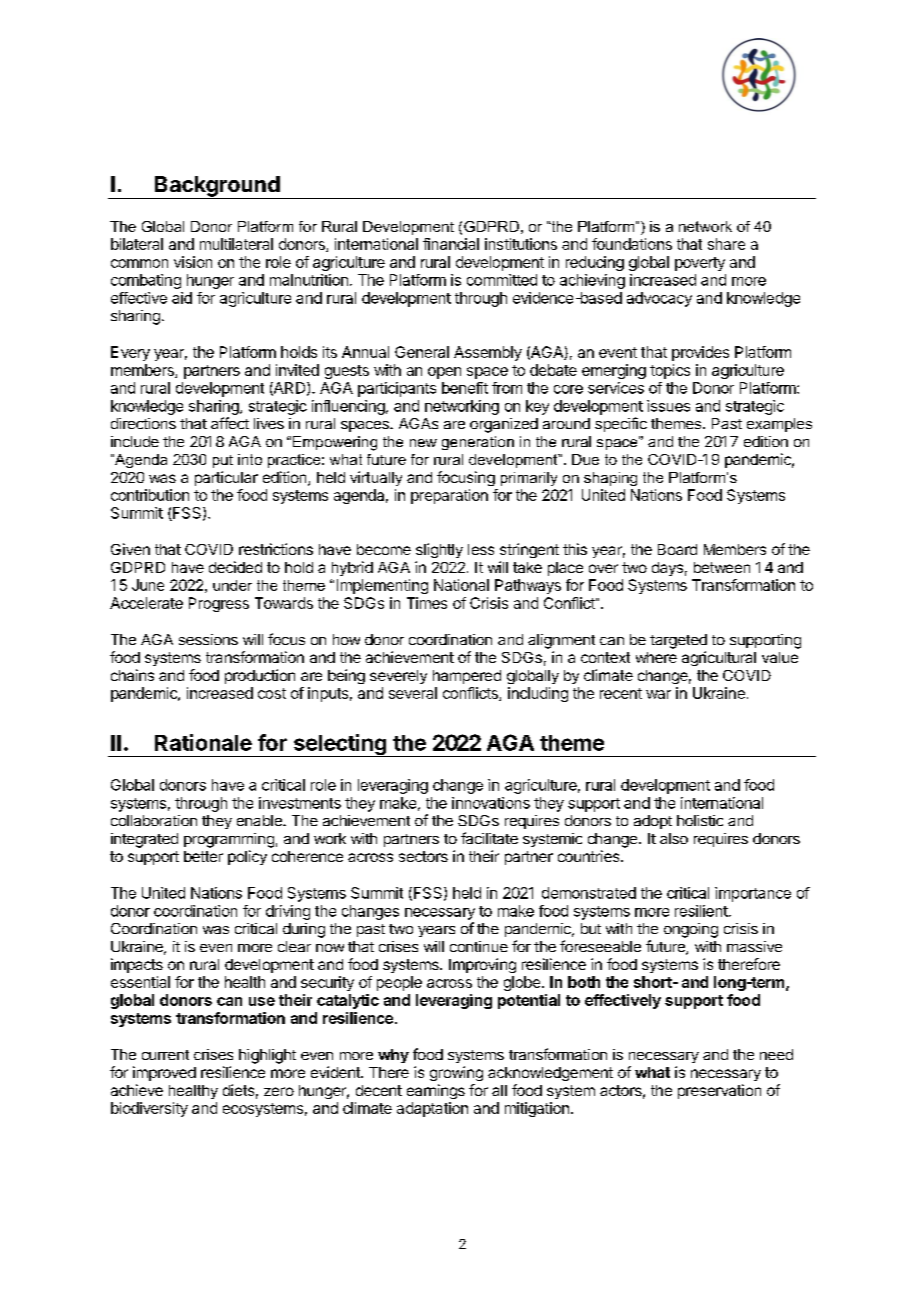 Image resolution: width=924 pixels, height=1308 pixels. Describe the element at coordinates (456, 1073) in the screenshot. I see `growing` at that location.
